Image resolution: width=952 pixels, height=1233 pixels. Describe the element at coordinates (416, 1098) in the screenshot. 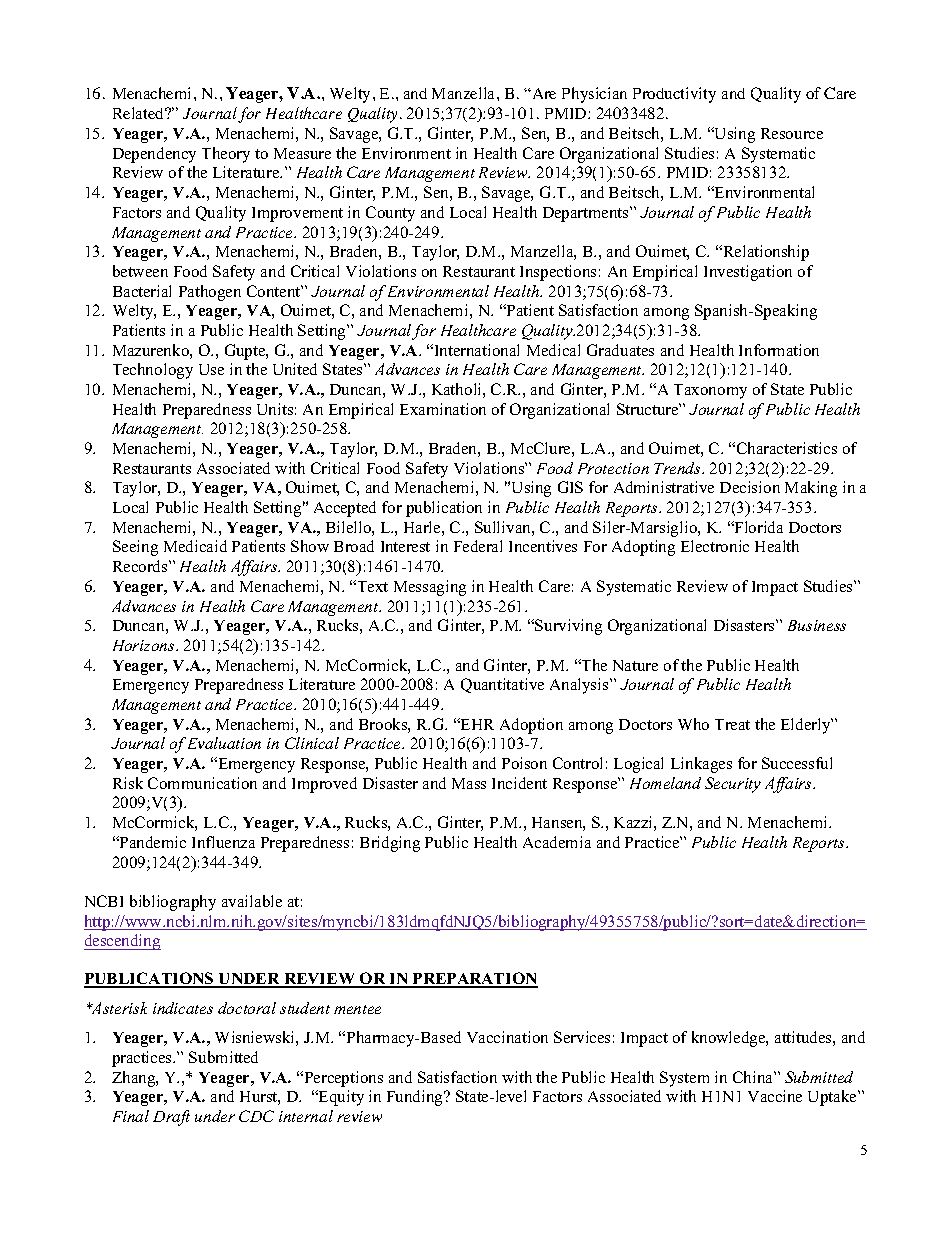

I see `Funding` at that location.
